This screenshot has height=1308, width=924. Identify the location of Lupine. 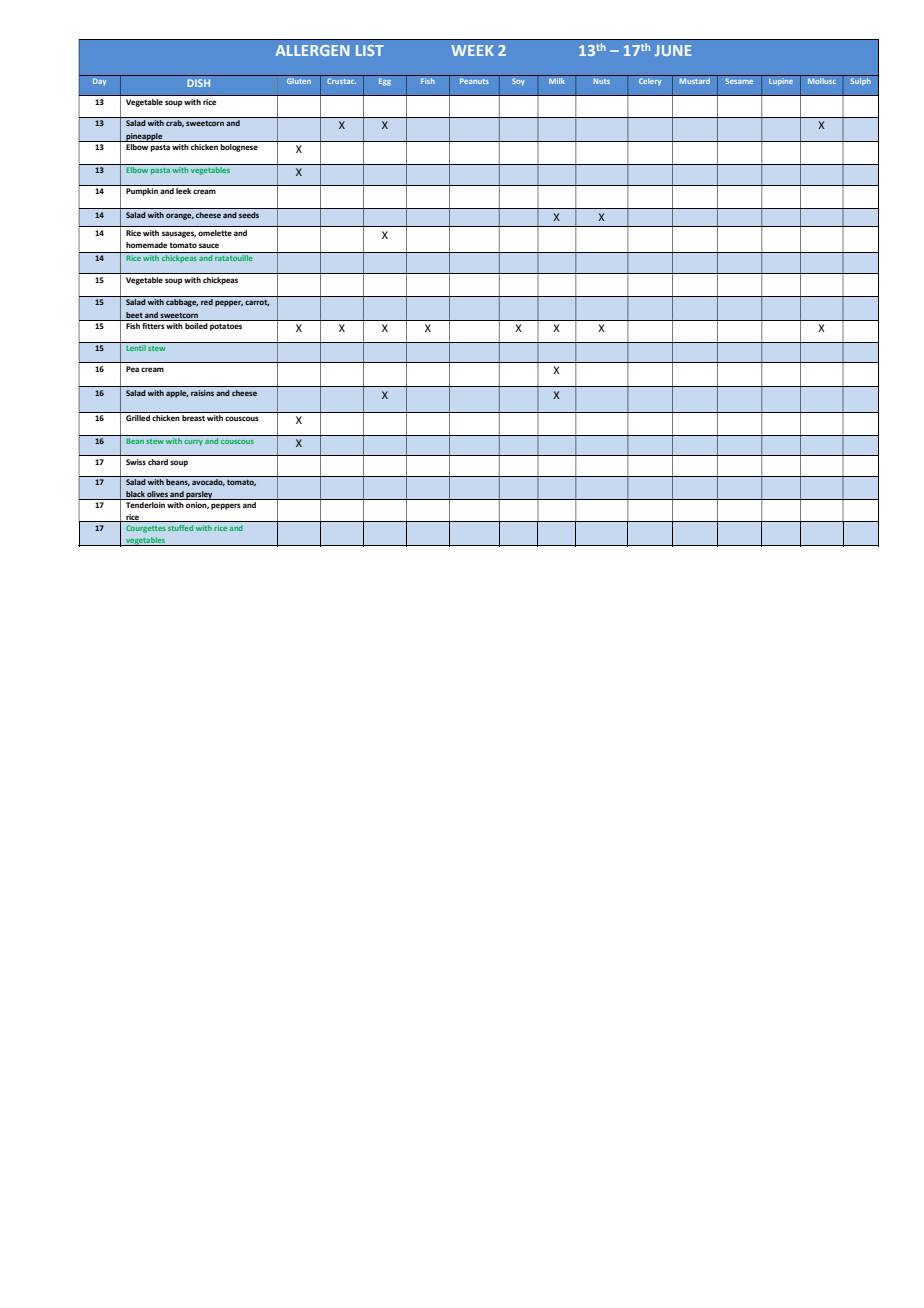
(781, 82).
